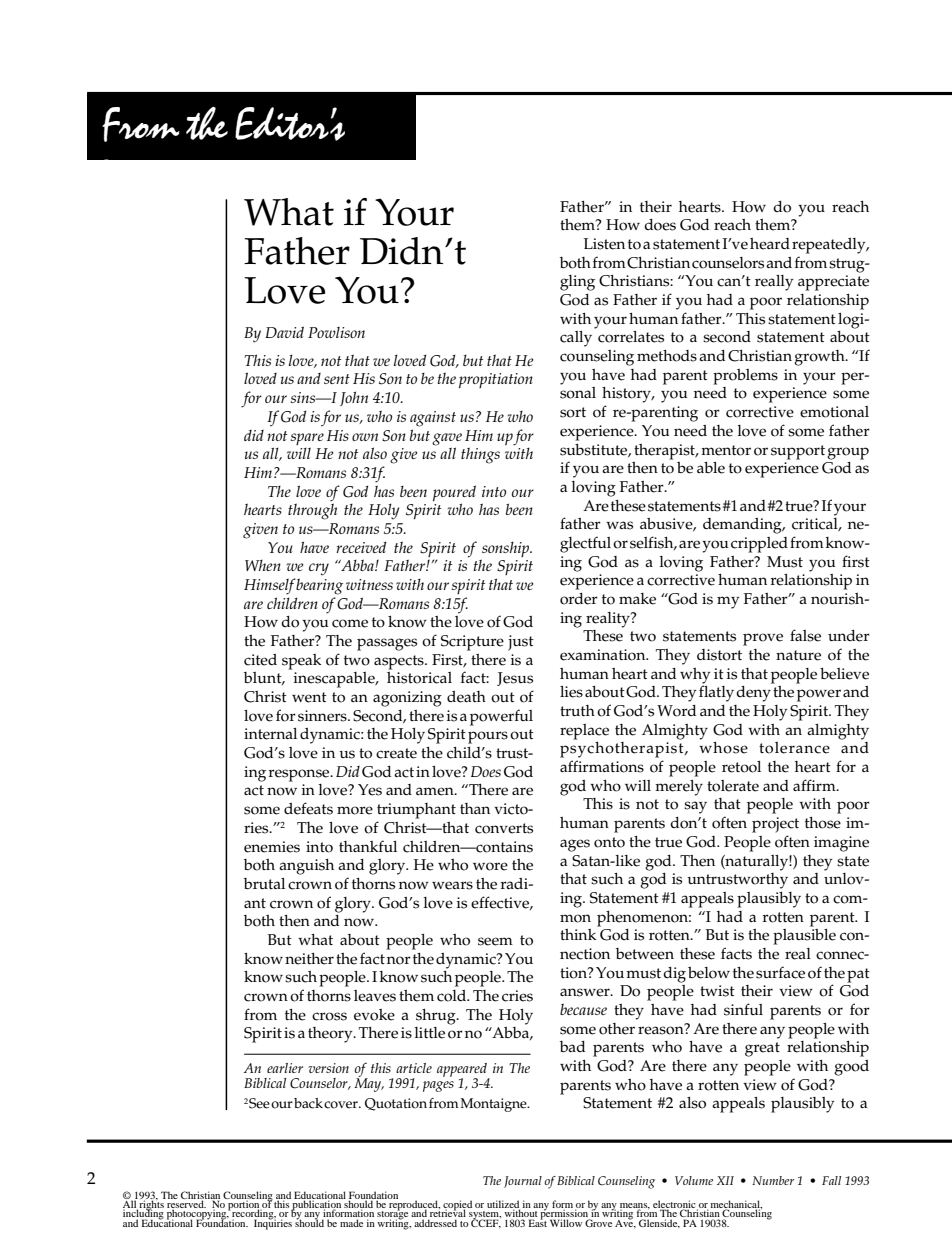 The width and height of the screenshot is (952, 1233). What do you see at coordinates (794, 748) in the screenshot?
I see `tolerance` at bounding box center [794, 748].
